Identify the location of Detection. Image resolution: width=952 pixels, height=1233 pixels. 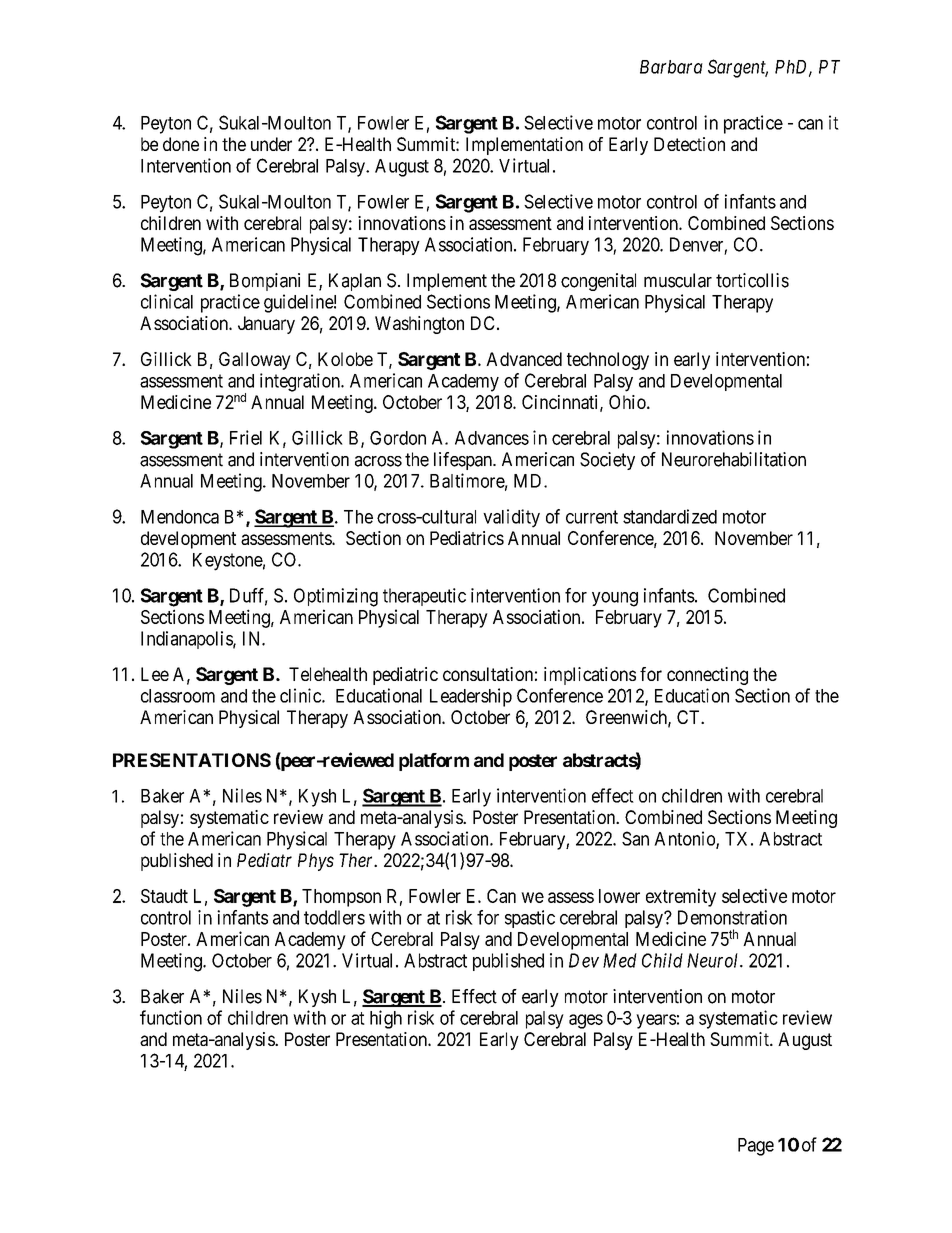
(689, 144).
